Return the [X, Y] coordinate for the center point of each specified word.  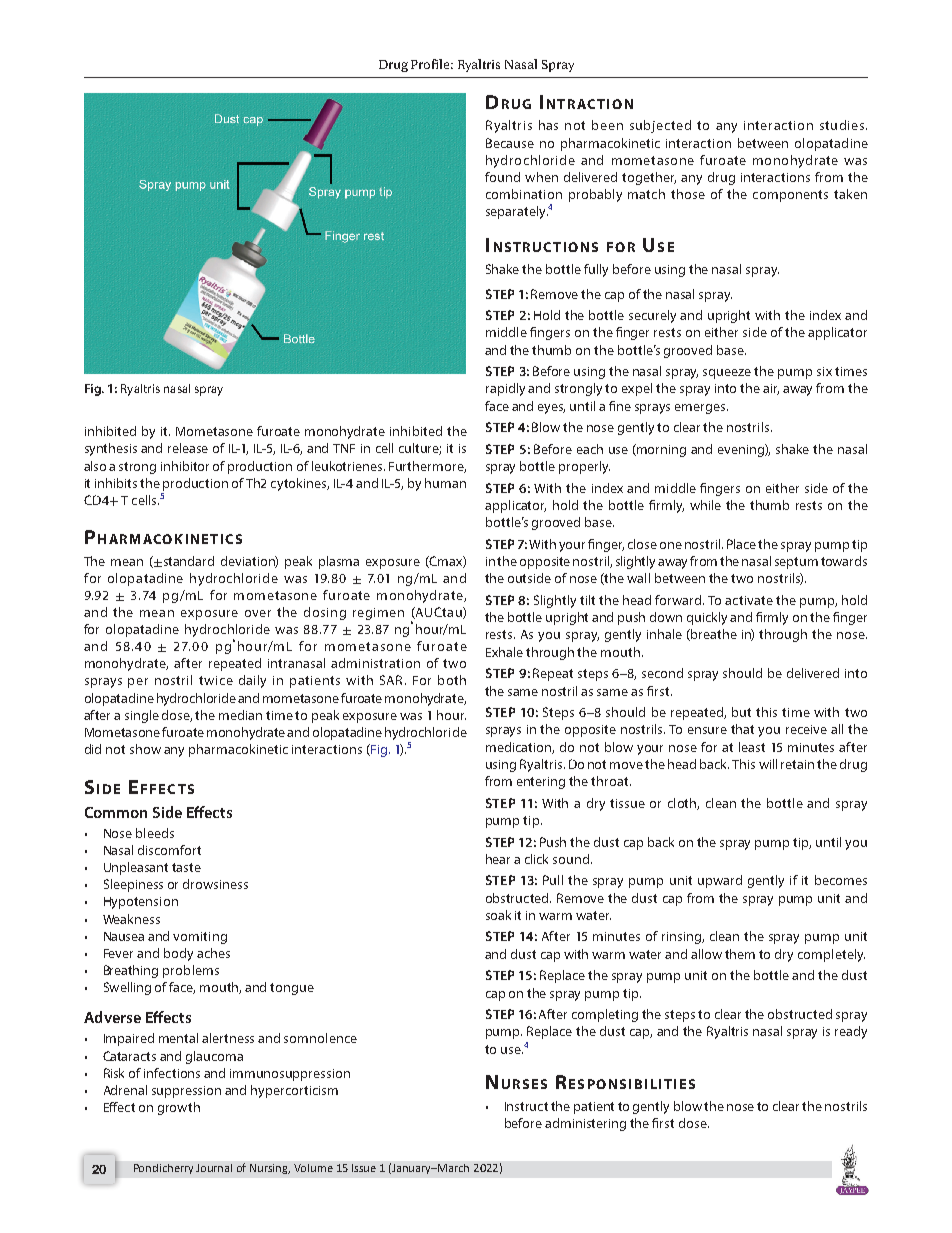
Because [510, 143]
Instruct [526, 1106]
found [502, 177]
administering [585, 1124]
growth [179, 1108]
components [790, 196]
